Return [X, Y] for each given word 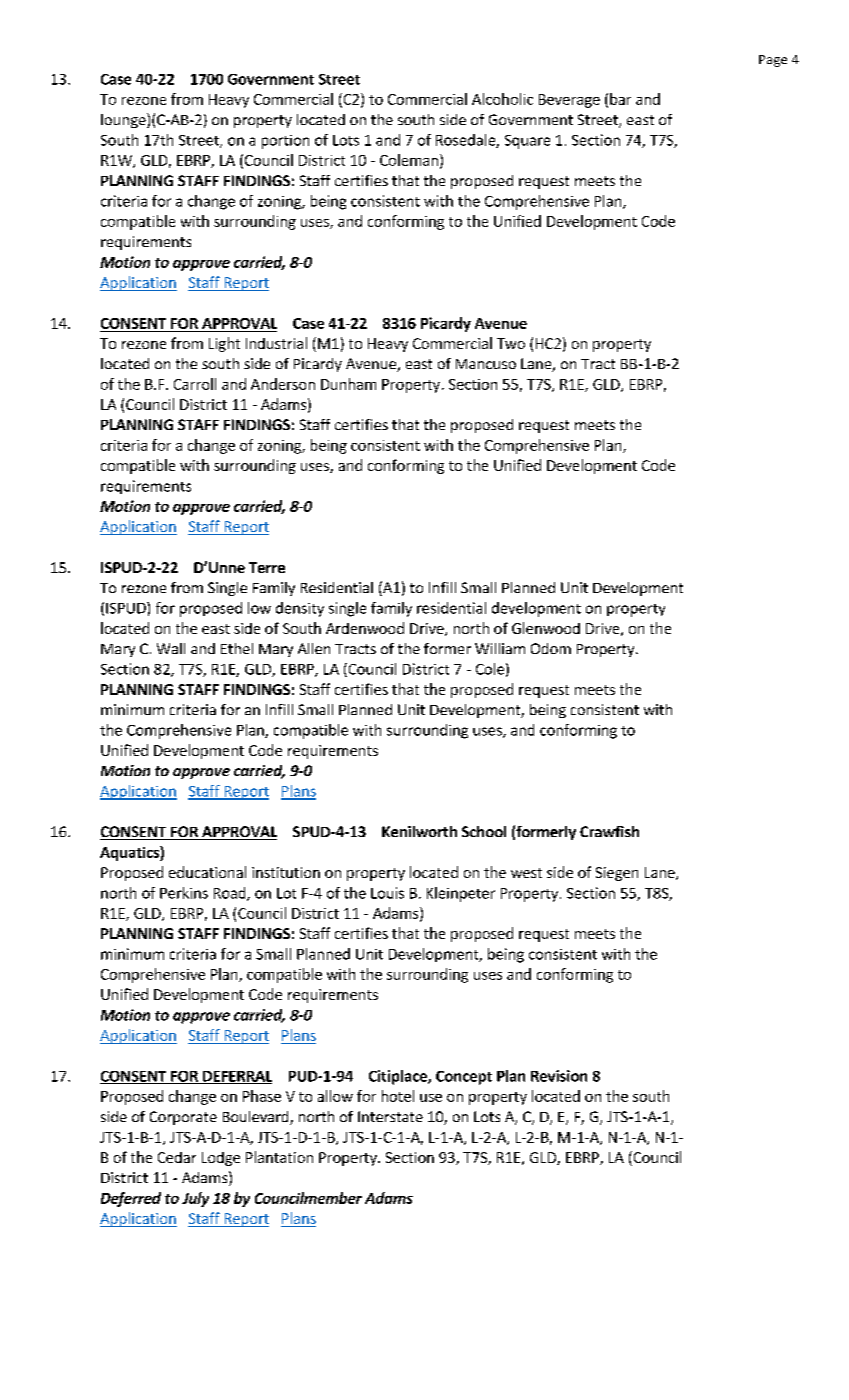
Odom [551, 648]
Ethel [237, 648]
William [500, 648]
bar [620, 99]
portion [285, 142]
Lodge [221, 1159]
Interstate [390, 1116]
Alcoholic [502, 99]
